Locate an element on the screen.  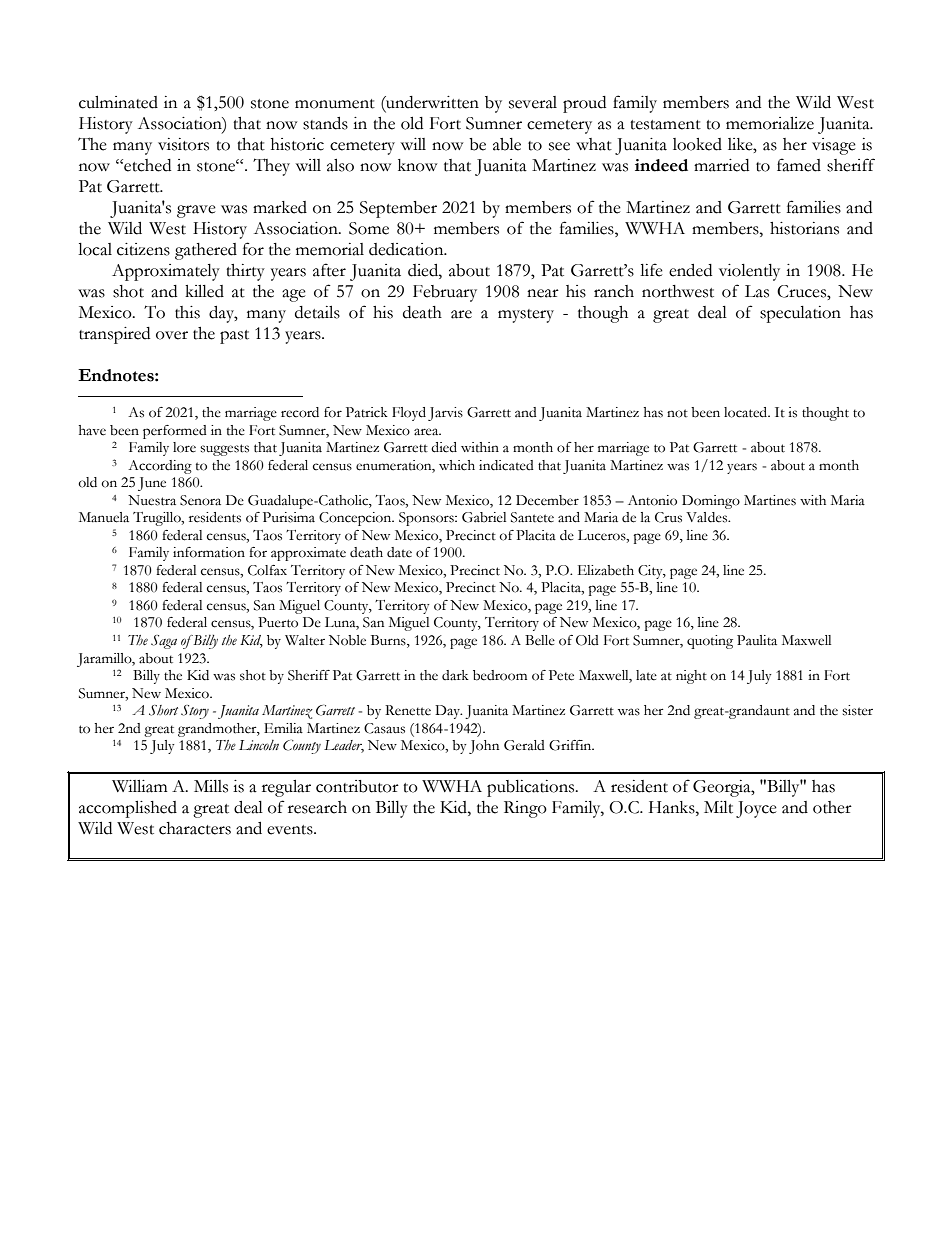
characters is located at coordinates (195, 828).
